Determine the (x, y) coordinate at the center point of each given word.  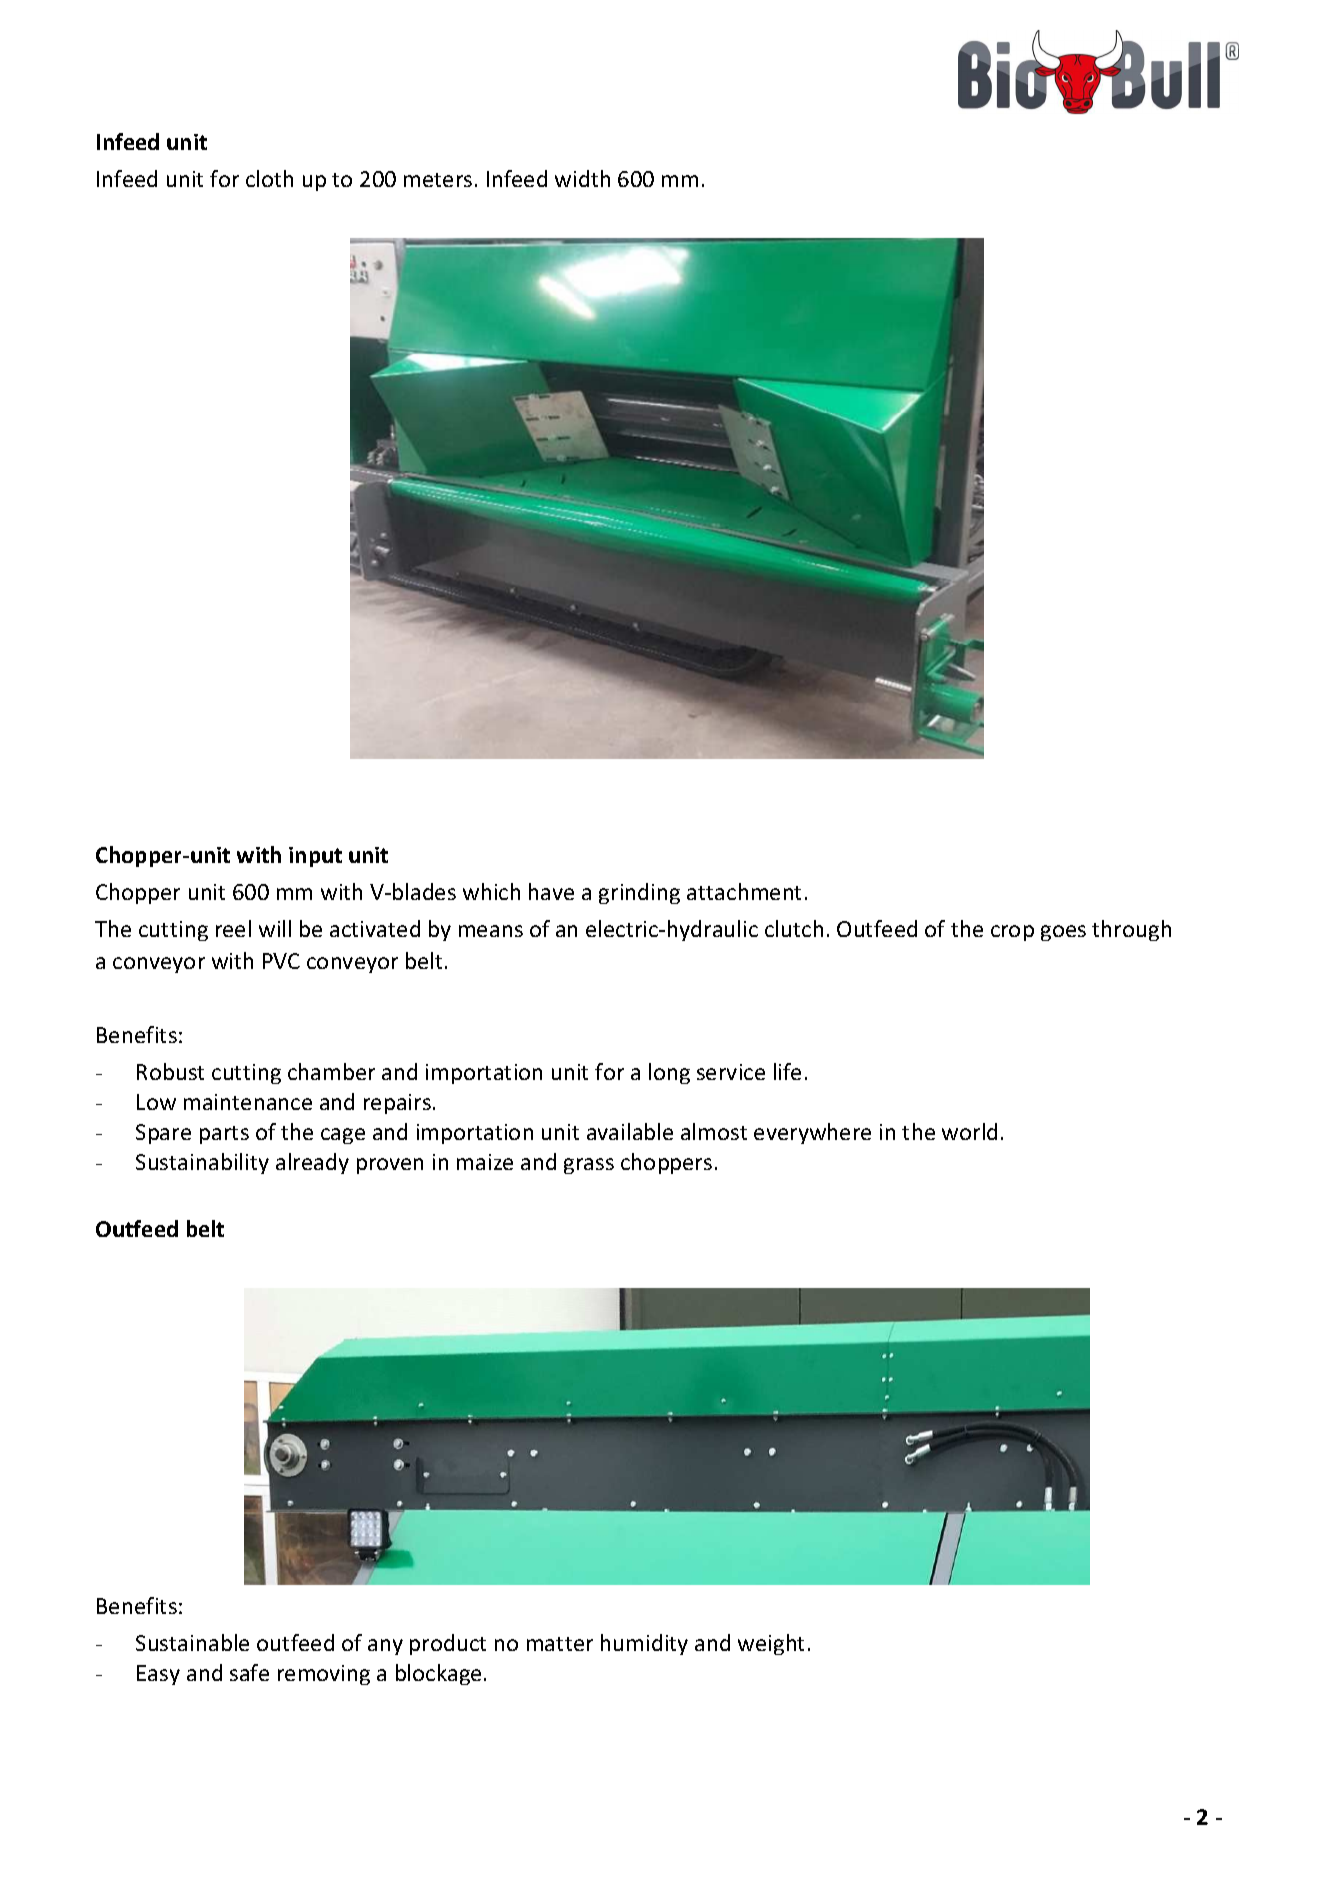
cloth (269, 178)
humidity (644, 1644)
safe (249, 1672)
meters (438, 180)
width (582, 178)
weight (771, 1644)
